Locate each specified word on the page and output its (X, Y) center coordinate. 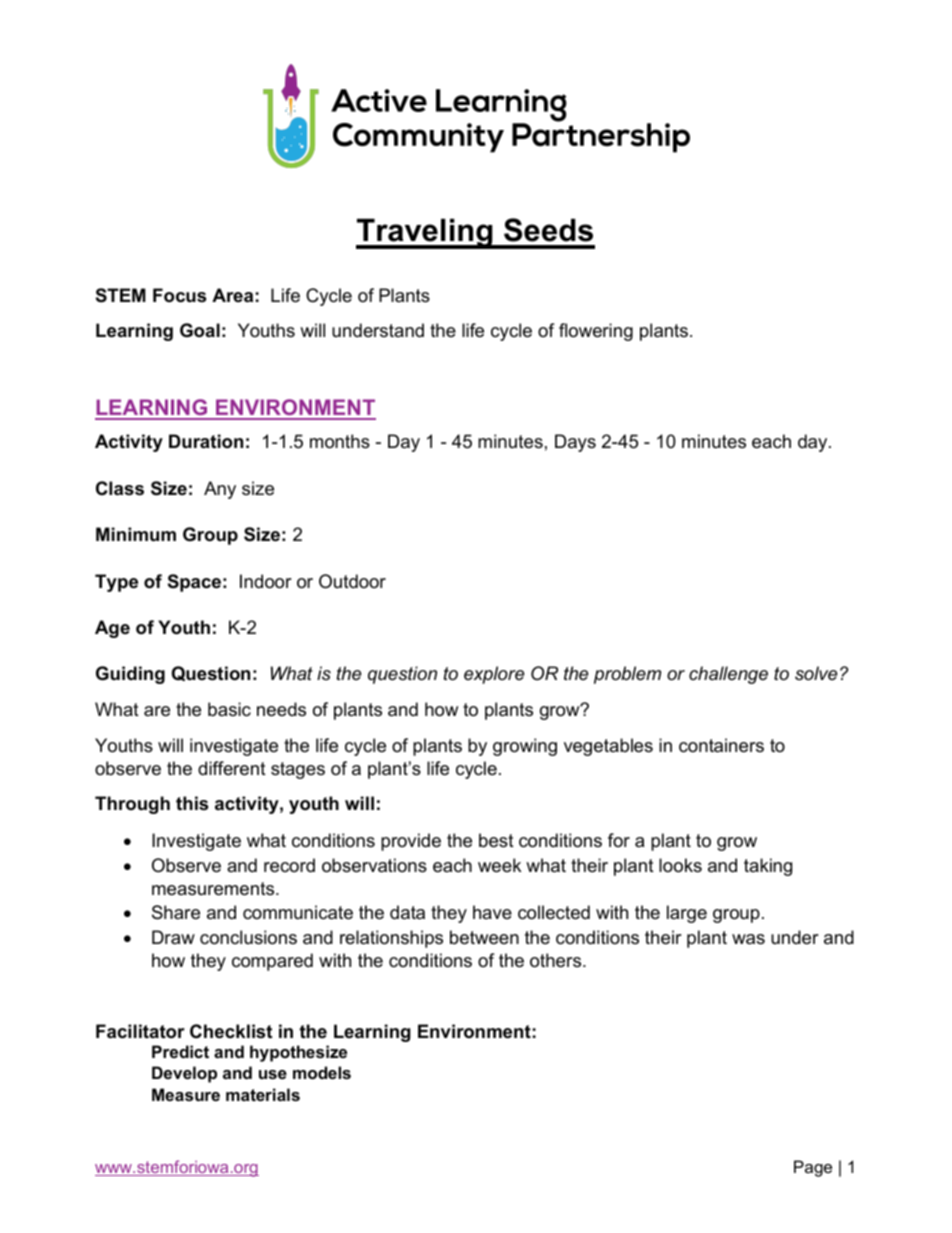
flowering (596, 332)
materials (263, 1094)
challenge (728, 675)
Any (220, 490)
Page (813, 1168)
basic (229, 709)
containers (721, 745)
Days (575, 443)
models (322, 1072)
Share (176, 912)
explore (494, 675)
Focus (179, 295)
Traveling (425, 233)
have (492, 912)
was (748, 939)
